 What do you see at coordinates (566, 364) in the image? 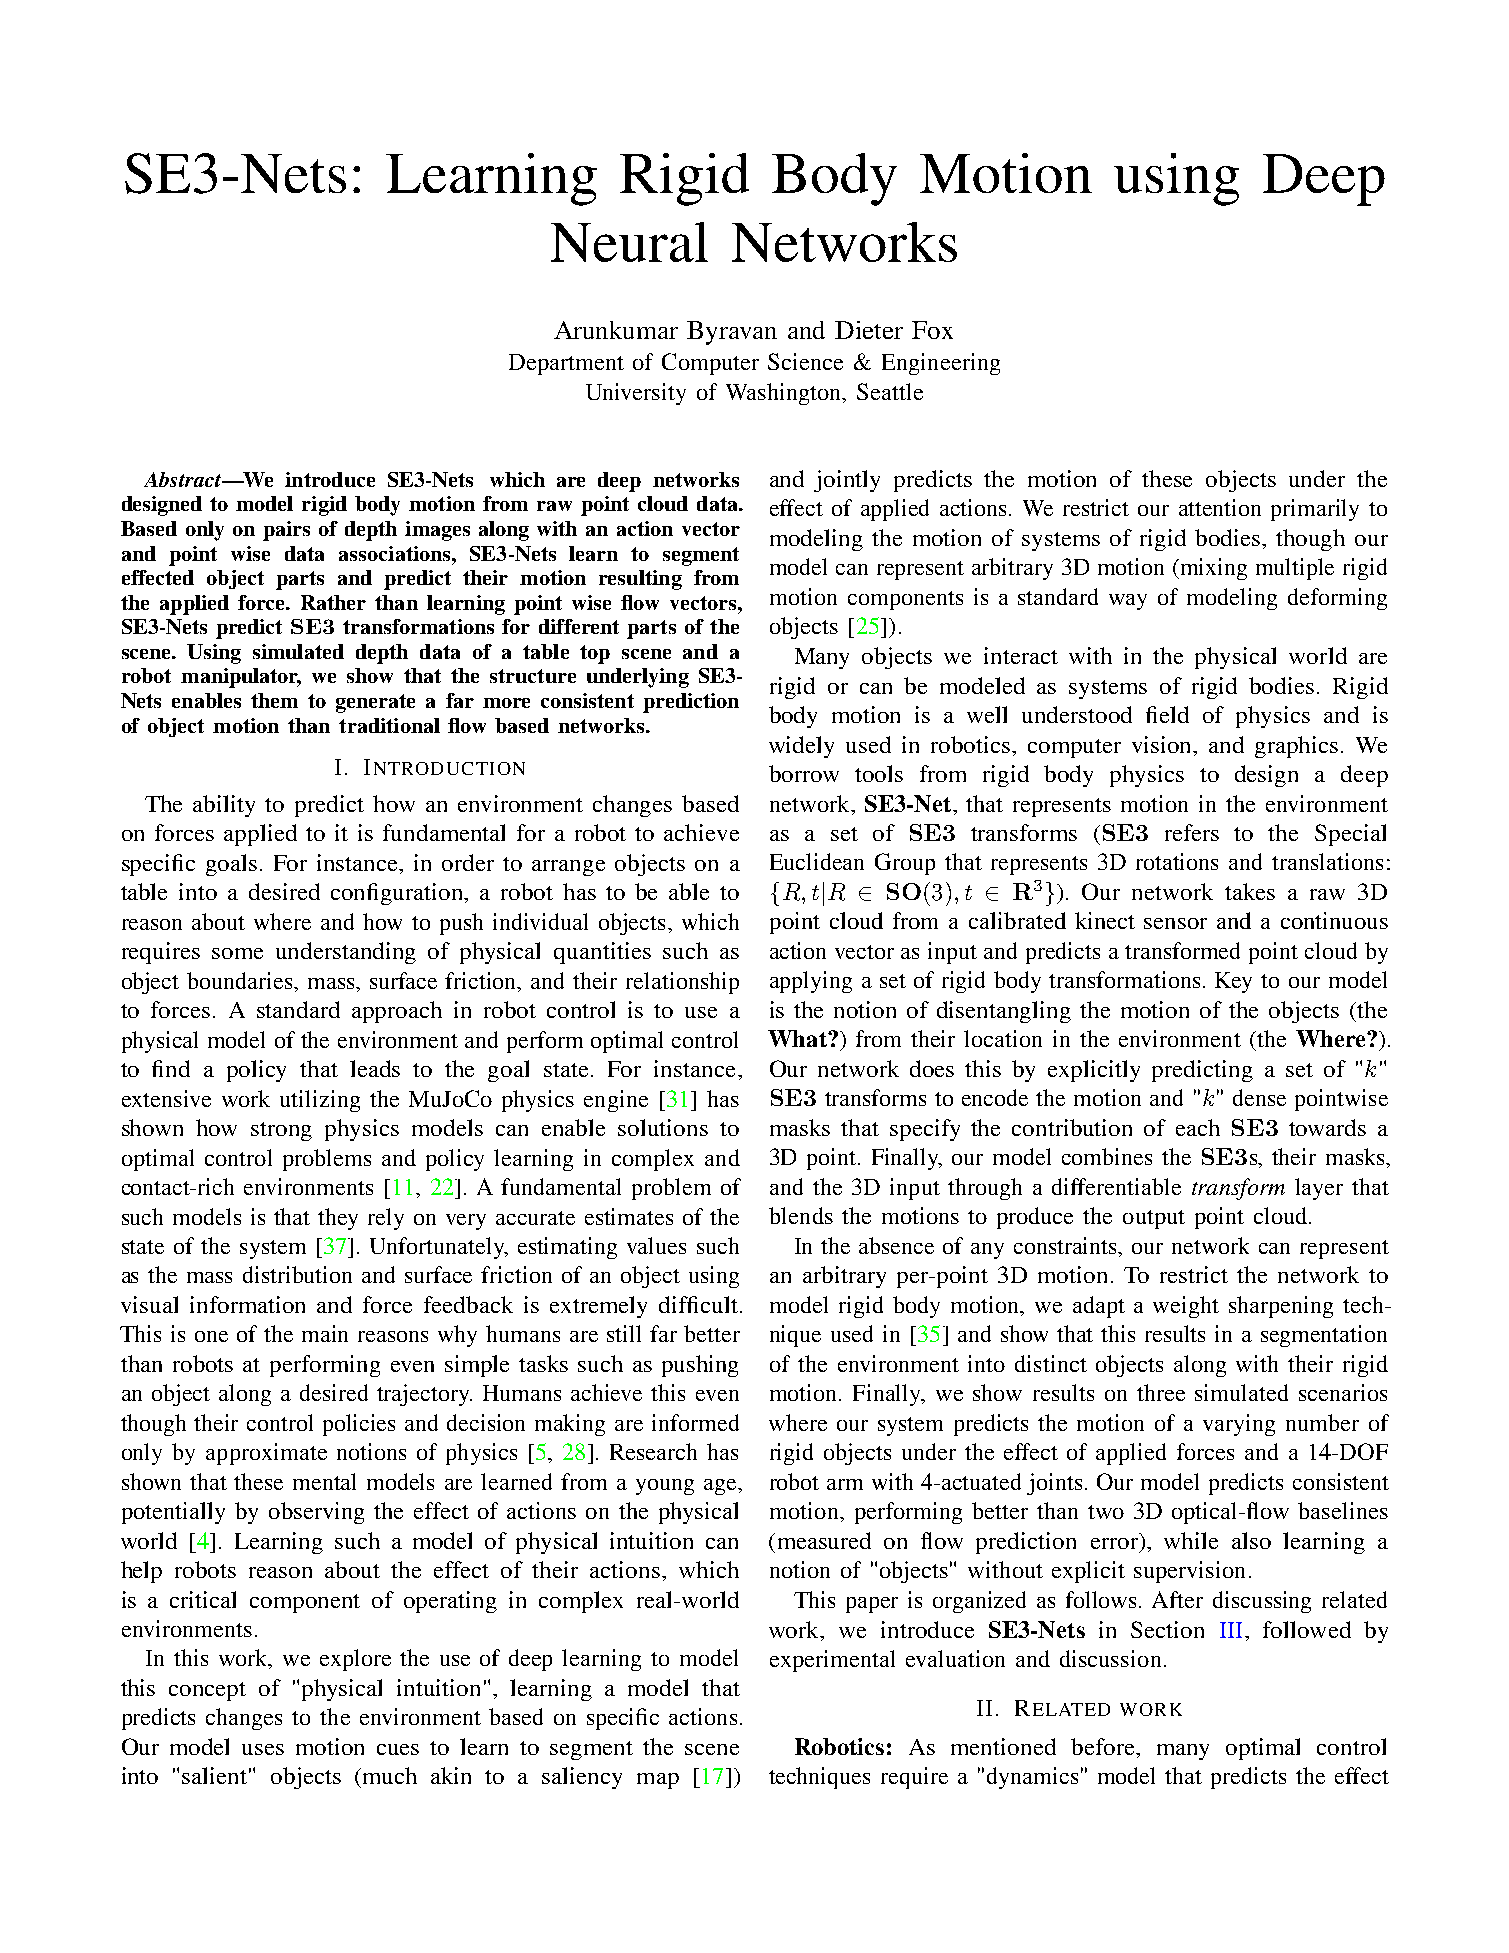
I see `Department` at bounding box center [566, 364].
